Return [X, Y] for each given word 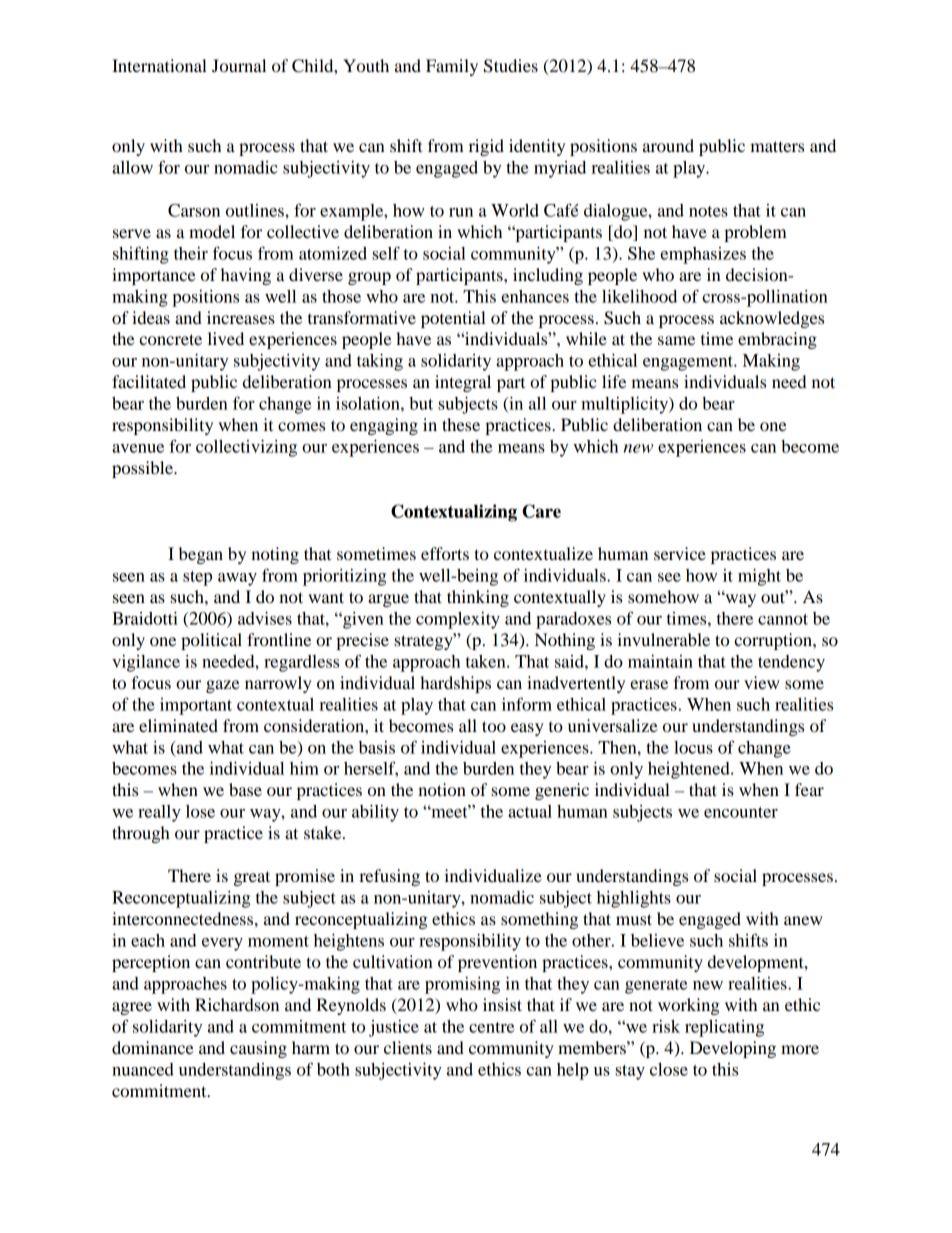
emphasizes [703, 255]
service [680, 553]
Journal [239, 65]
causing [258, 1049]
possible [143, 469]
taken [487, 661]
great [252, 878]
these [461, 424]
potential [453, 319]
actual [530, 811]
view [761, 682]
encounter [741, 812]
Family [452, 67]
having [246, 276]
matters [777, 146]
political [211, 641]
